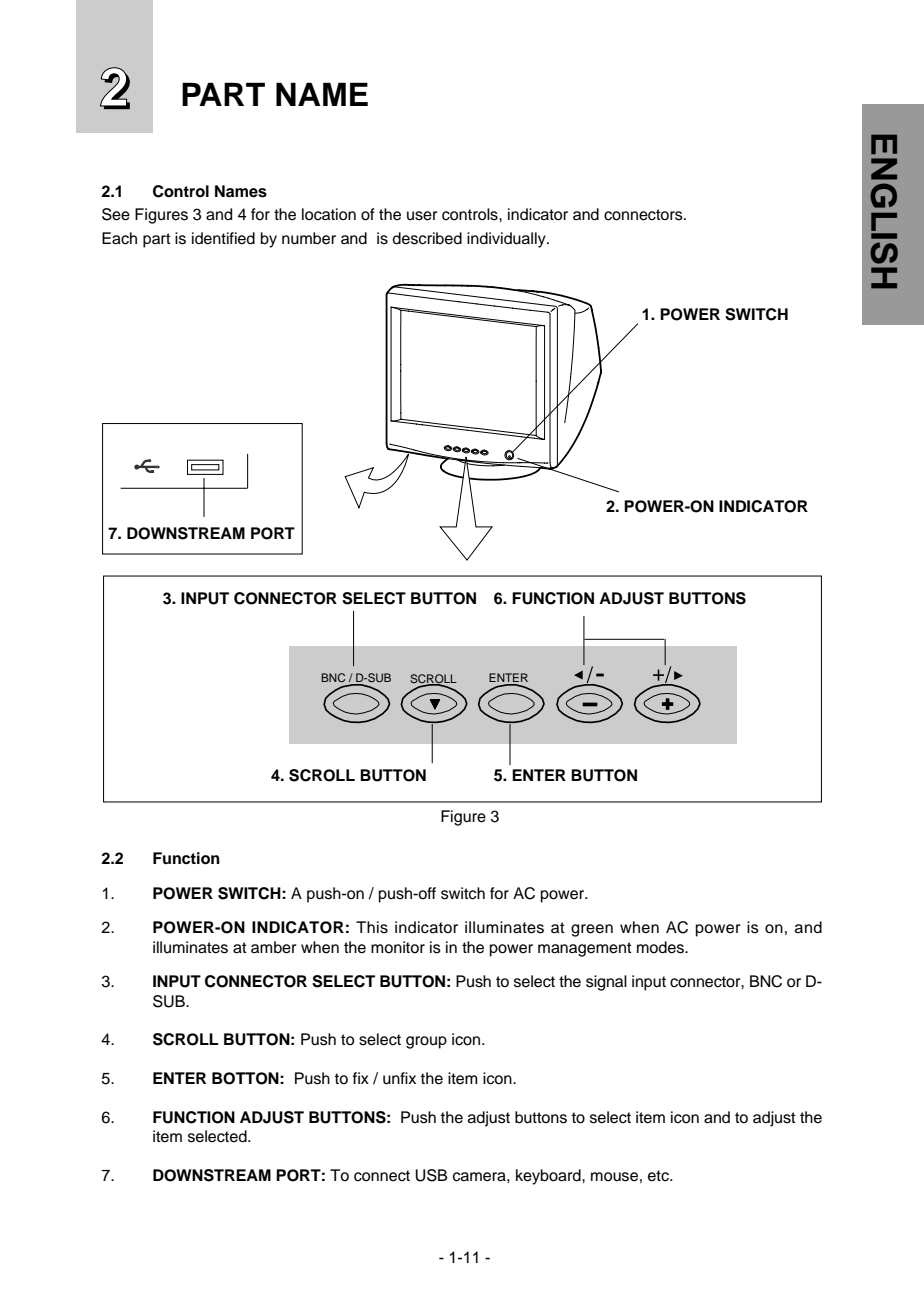  What do you see at coordinates (274, 947) in the page?
I see `amber` at bounding box center [274, 947].
